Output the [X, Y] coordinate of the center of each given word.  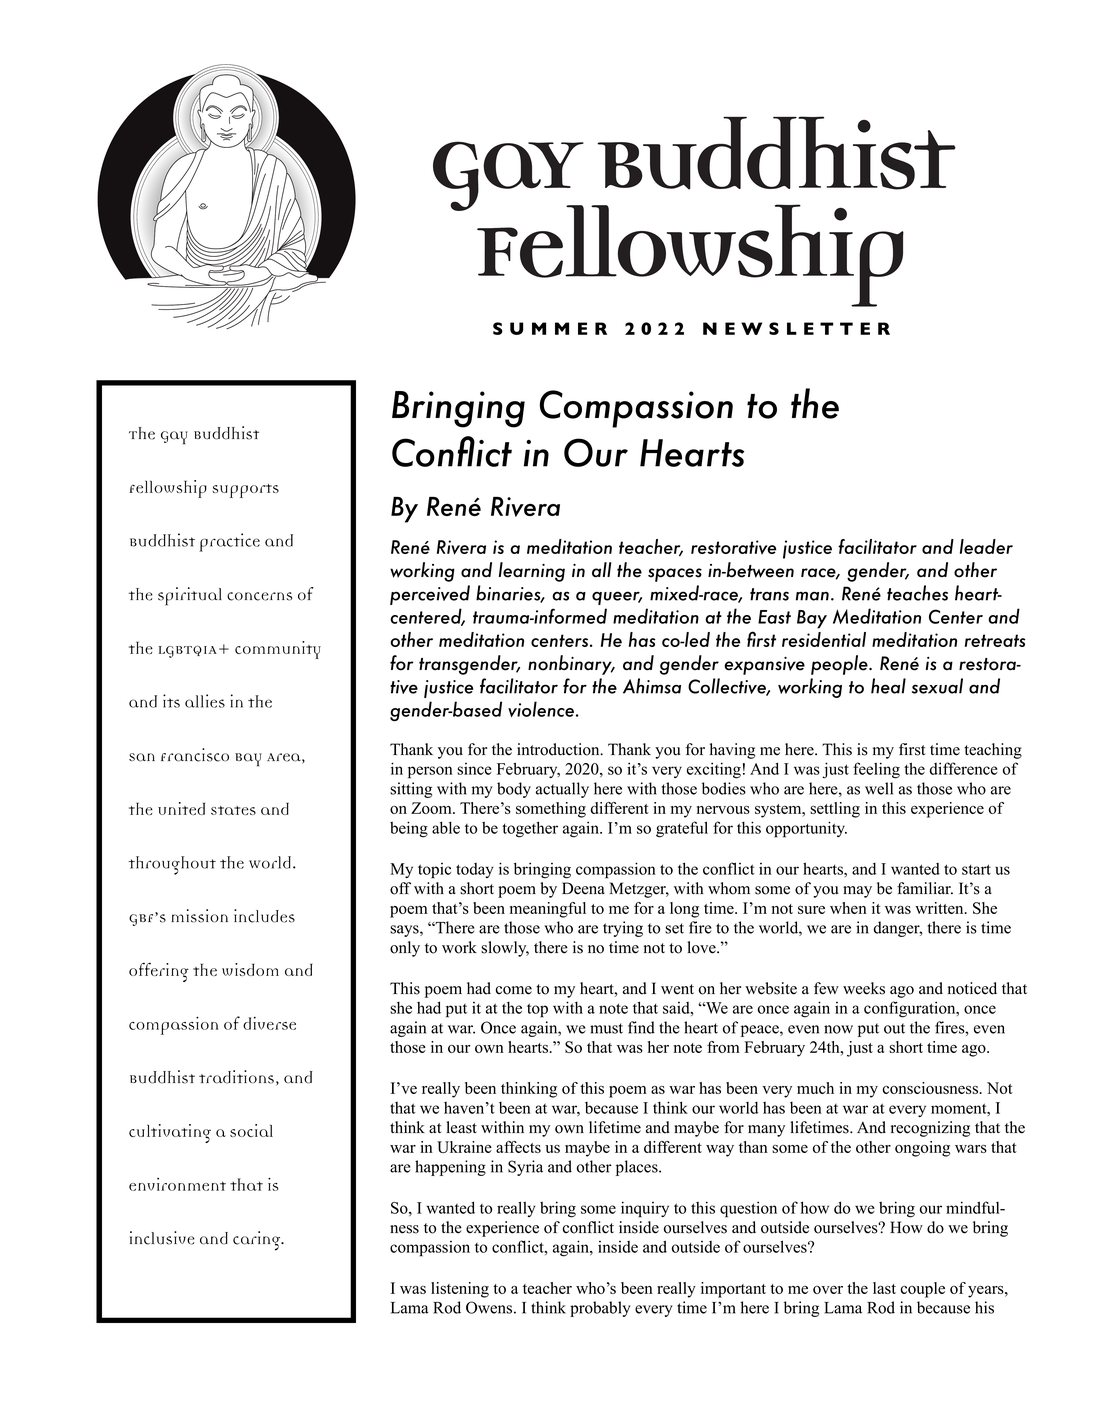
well [879, 788]
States [233, 810]
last [884, 1288]
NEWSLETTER [796, 328]
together [530, 829]
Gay [174, 438]
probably [600, 1309]
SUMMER [550, 328]
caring [258, 1241]
